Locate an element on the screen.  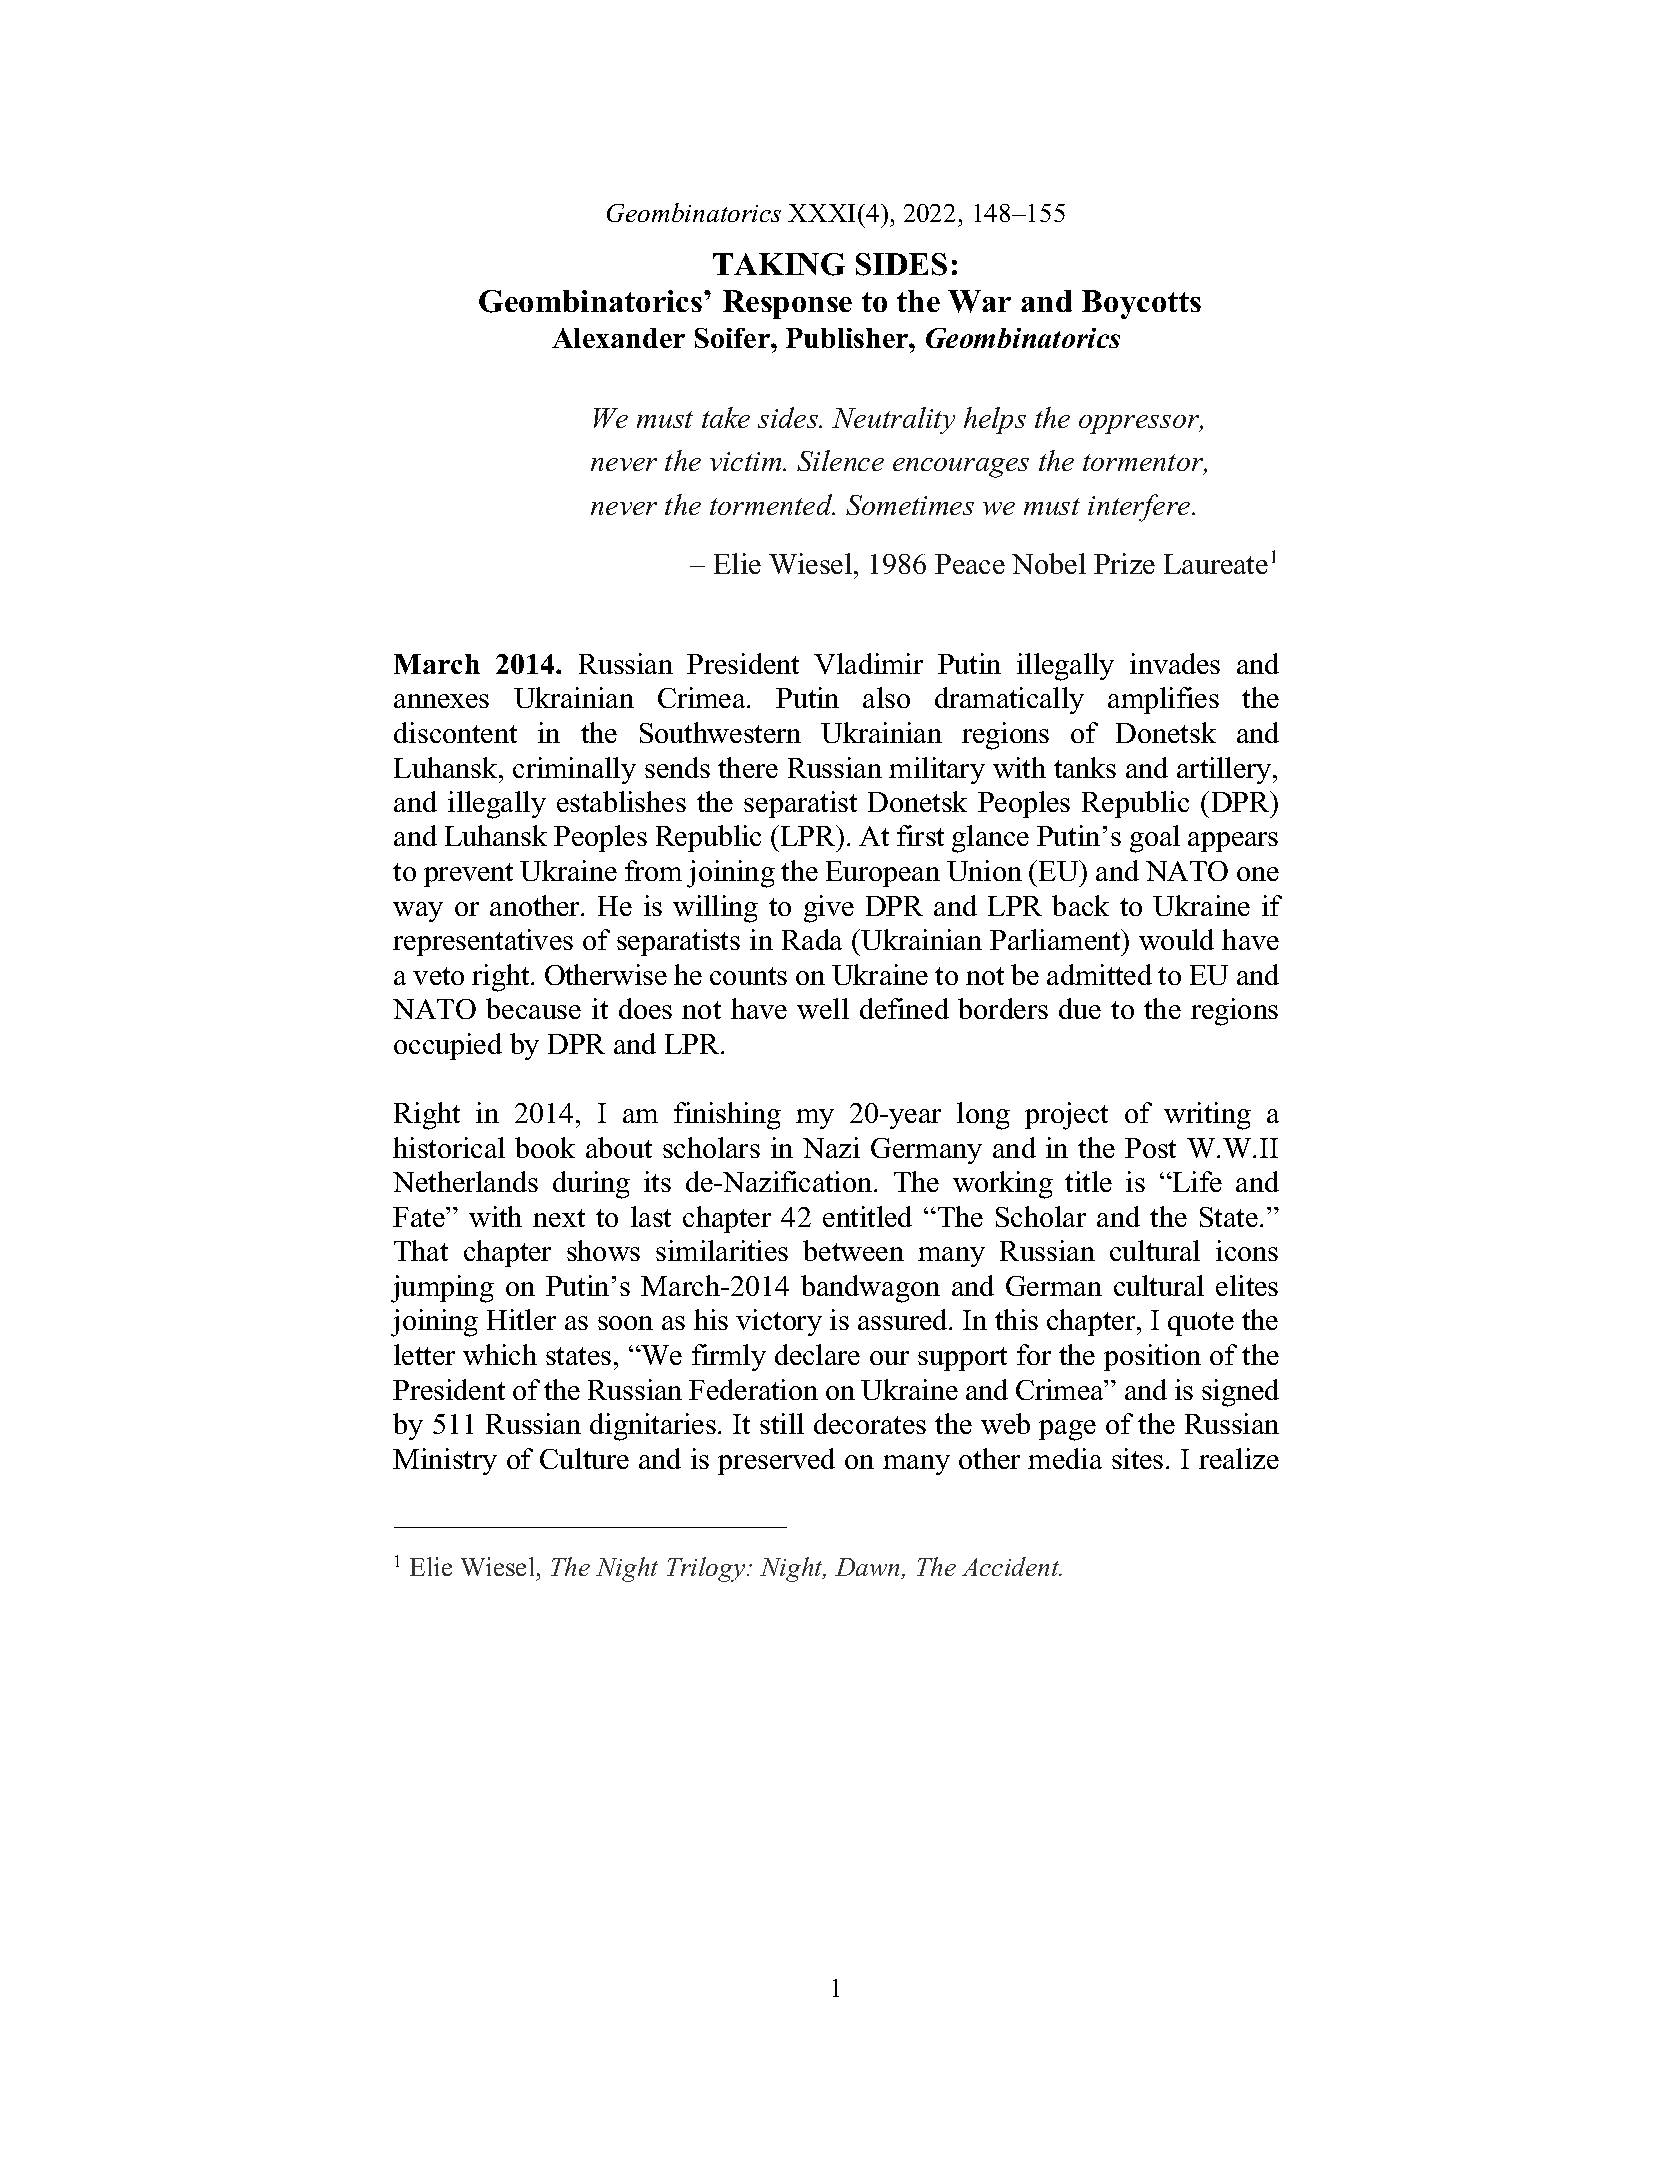
next is located at coordinates (559, 1218).
